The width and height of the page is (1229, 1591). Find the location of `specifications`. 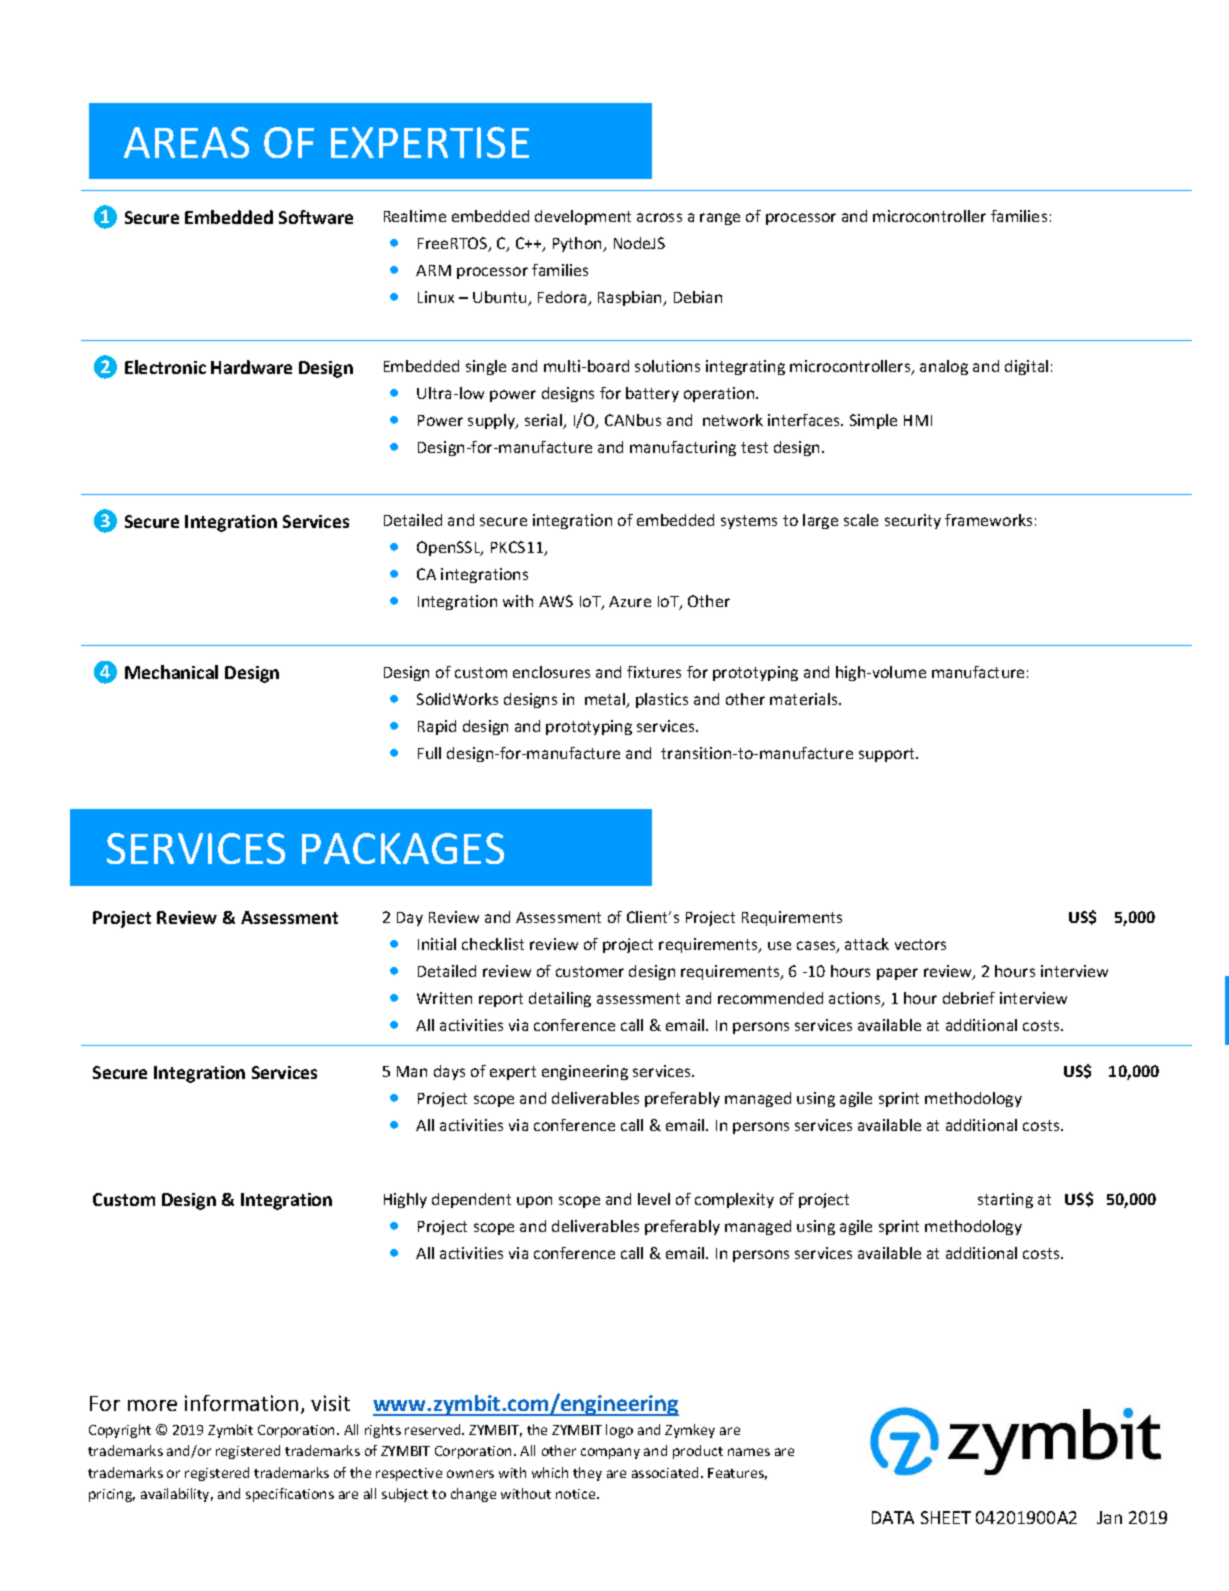

specifications is located at coordinates (290, 1495).
